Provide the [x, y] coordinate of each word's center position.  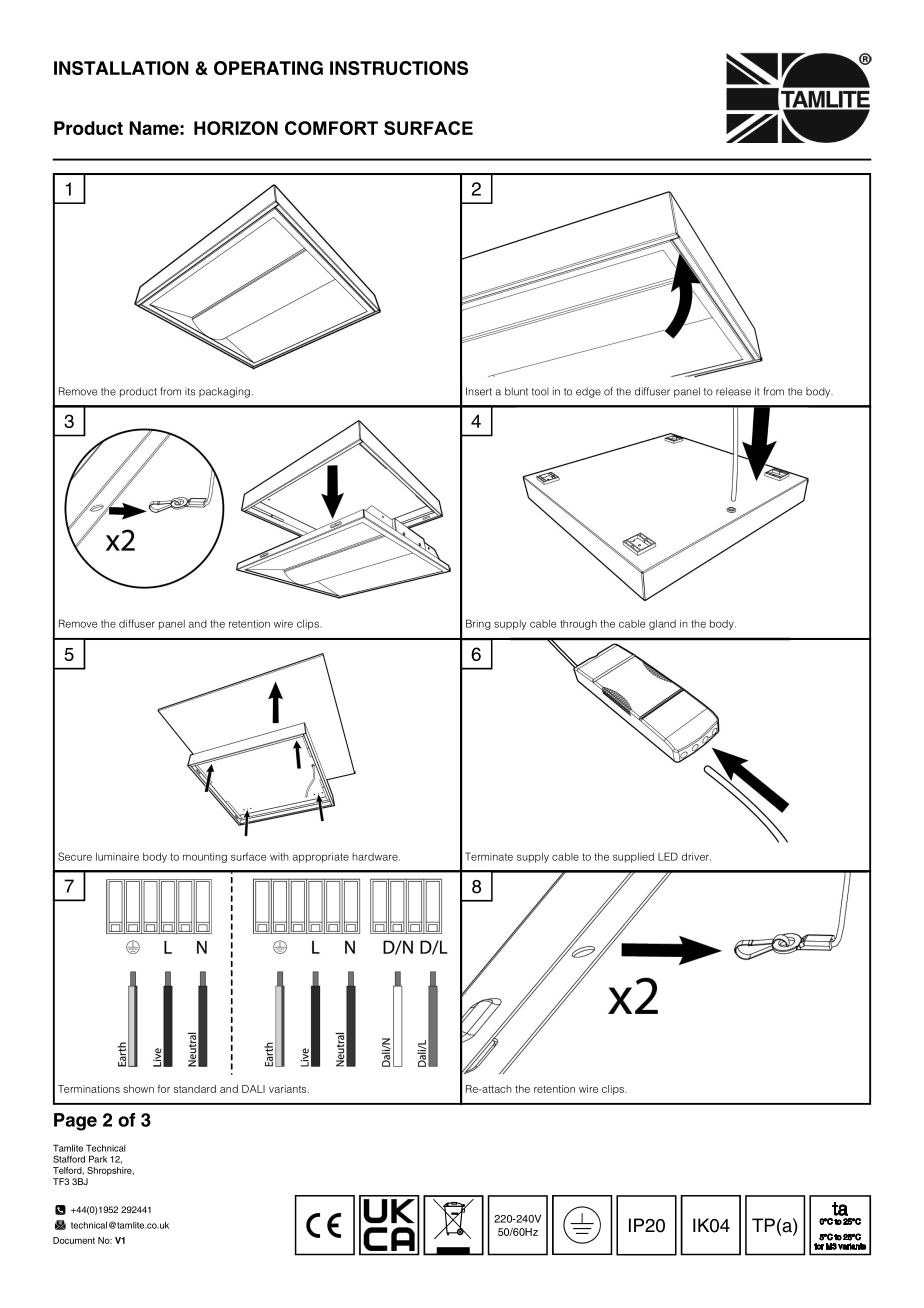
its [190, 391]
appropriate [321, 858]
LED [668, 856]
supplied [633, 858]
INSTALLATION [121, 68]
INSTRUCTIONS [399, 68]
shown [138, 1089]
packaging [224, 392]
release [733, 391]
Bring [478, 624]
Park [98, 1159]
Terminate [489, 856]
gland [662, 625]
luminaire [117, 857]
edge [588, 392]
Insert [479, 391]
